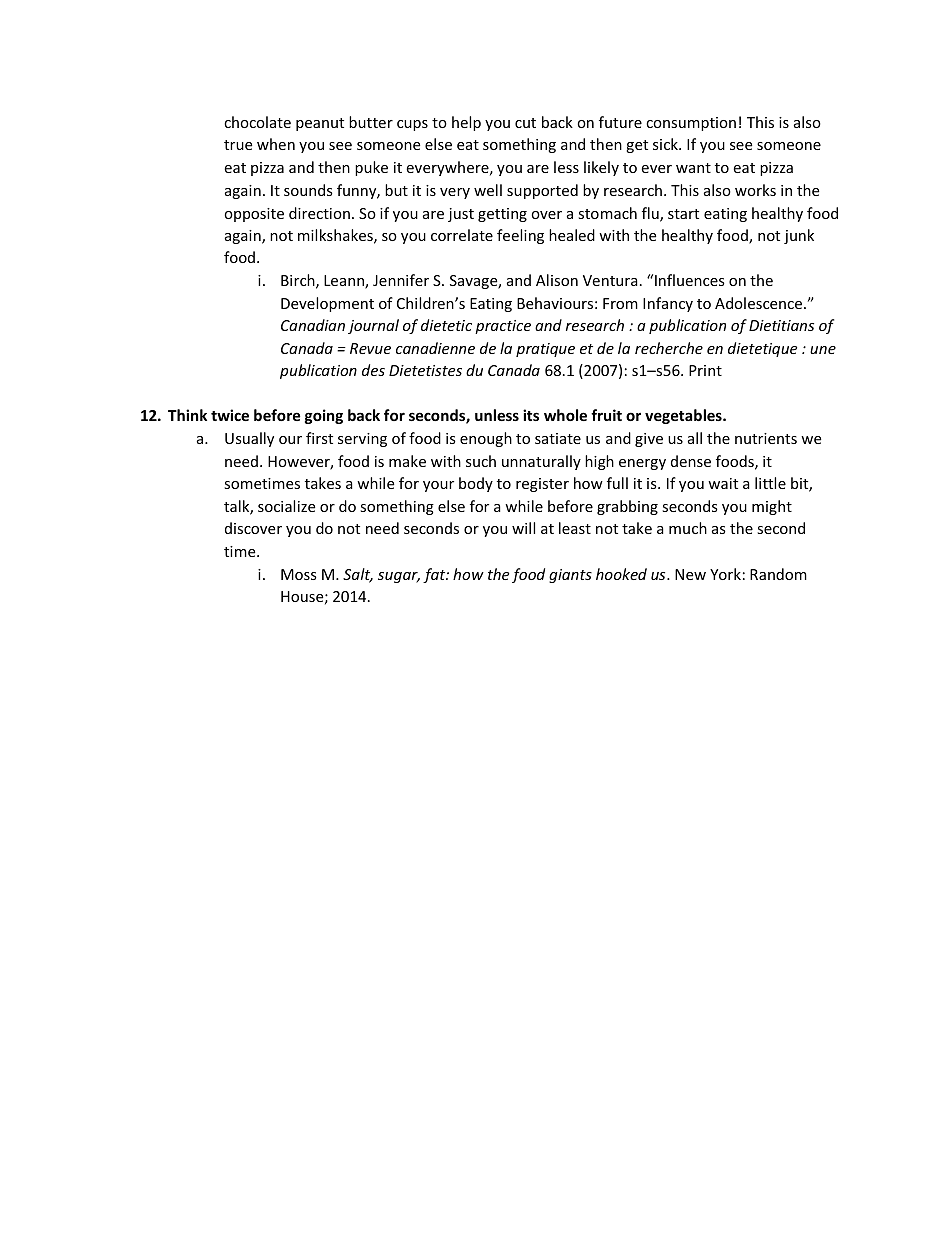 The height and width of the page is (1233, 952). Describe the element at coordinates (690, 280) in the page. I see `Influences` at that location.
